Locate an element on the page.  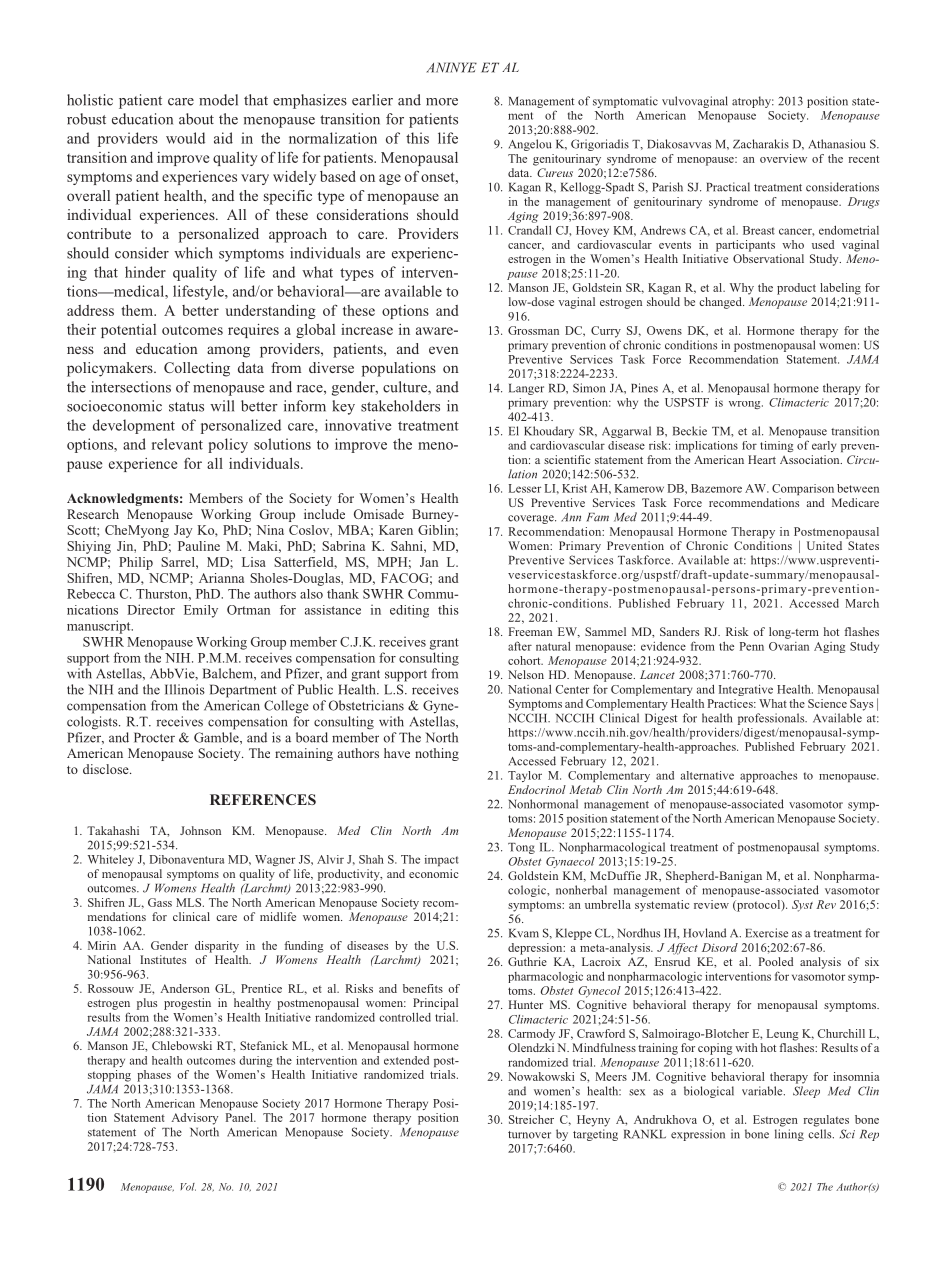
Institutes is located at coordinates (163, 959).
